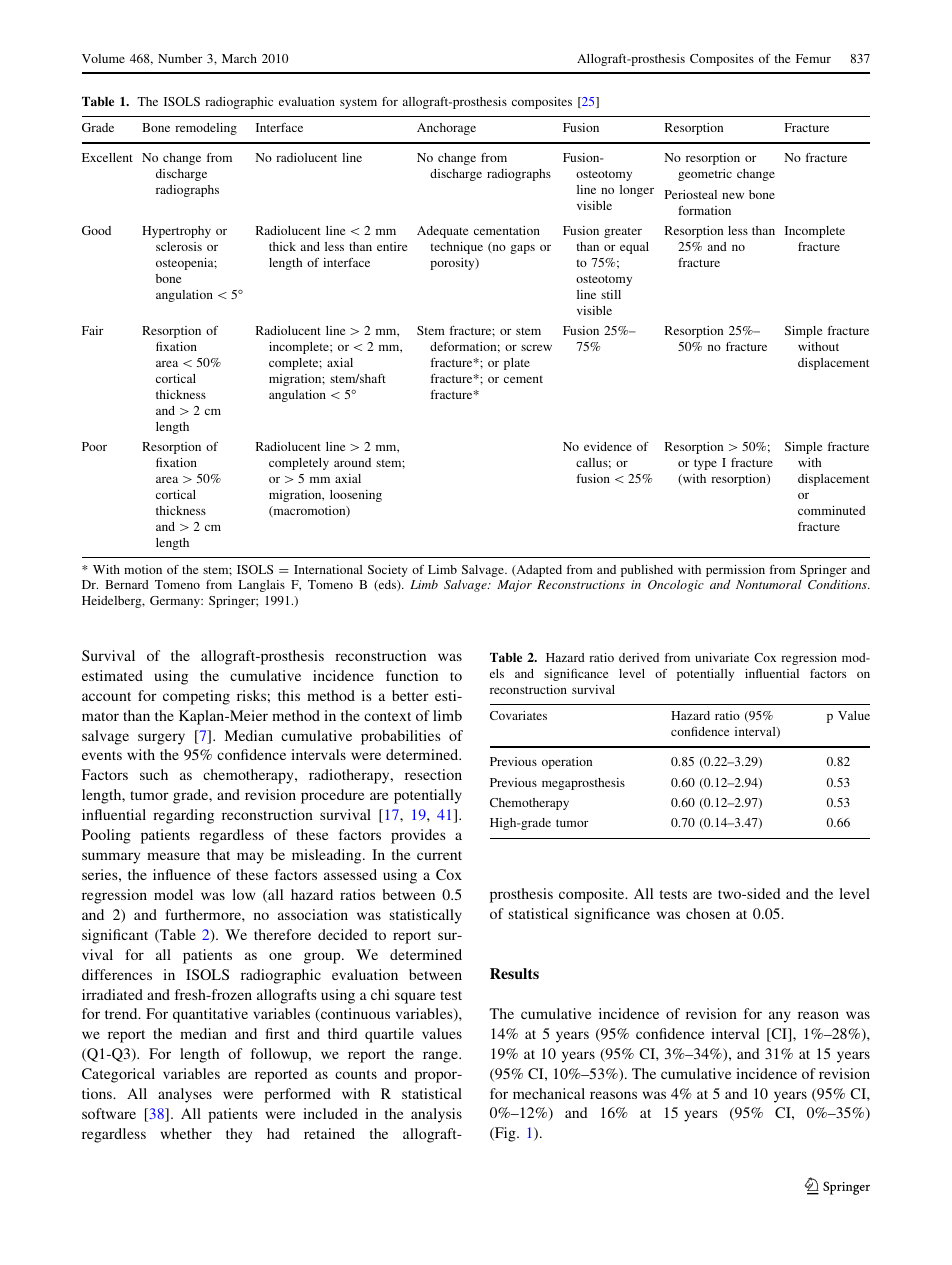 Image resolution: width=952 pixels, height=1265 pixels. What do you see at coordinates (446, 129) in the screenshot?
I see `Anchorage` at bounding box center [446, 129].
